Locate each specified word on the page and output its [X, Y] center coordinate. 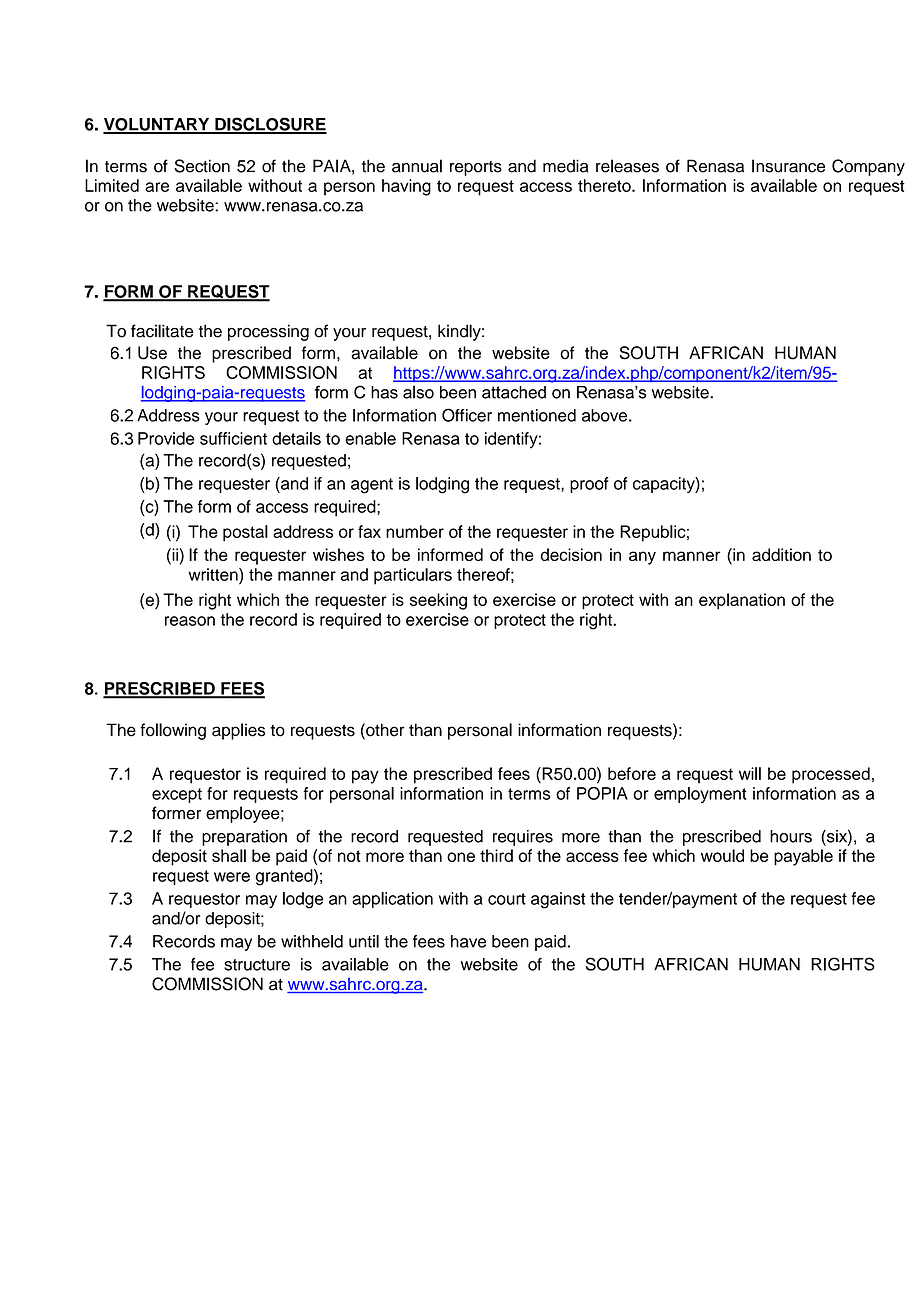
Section [202, 166]
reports [476, 168]
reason [190, 621]
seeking [438, 601]
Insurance [788, 166]
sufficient [233, 438]
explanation [742, 601]
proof [589, 485]
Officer [467, 415]
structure [257, 965]
